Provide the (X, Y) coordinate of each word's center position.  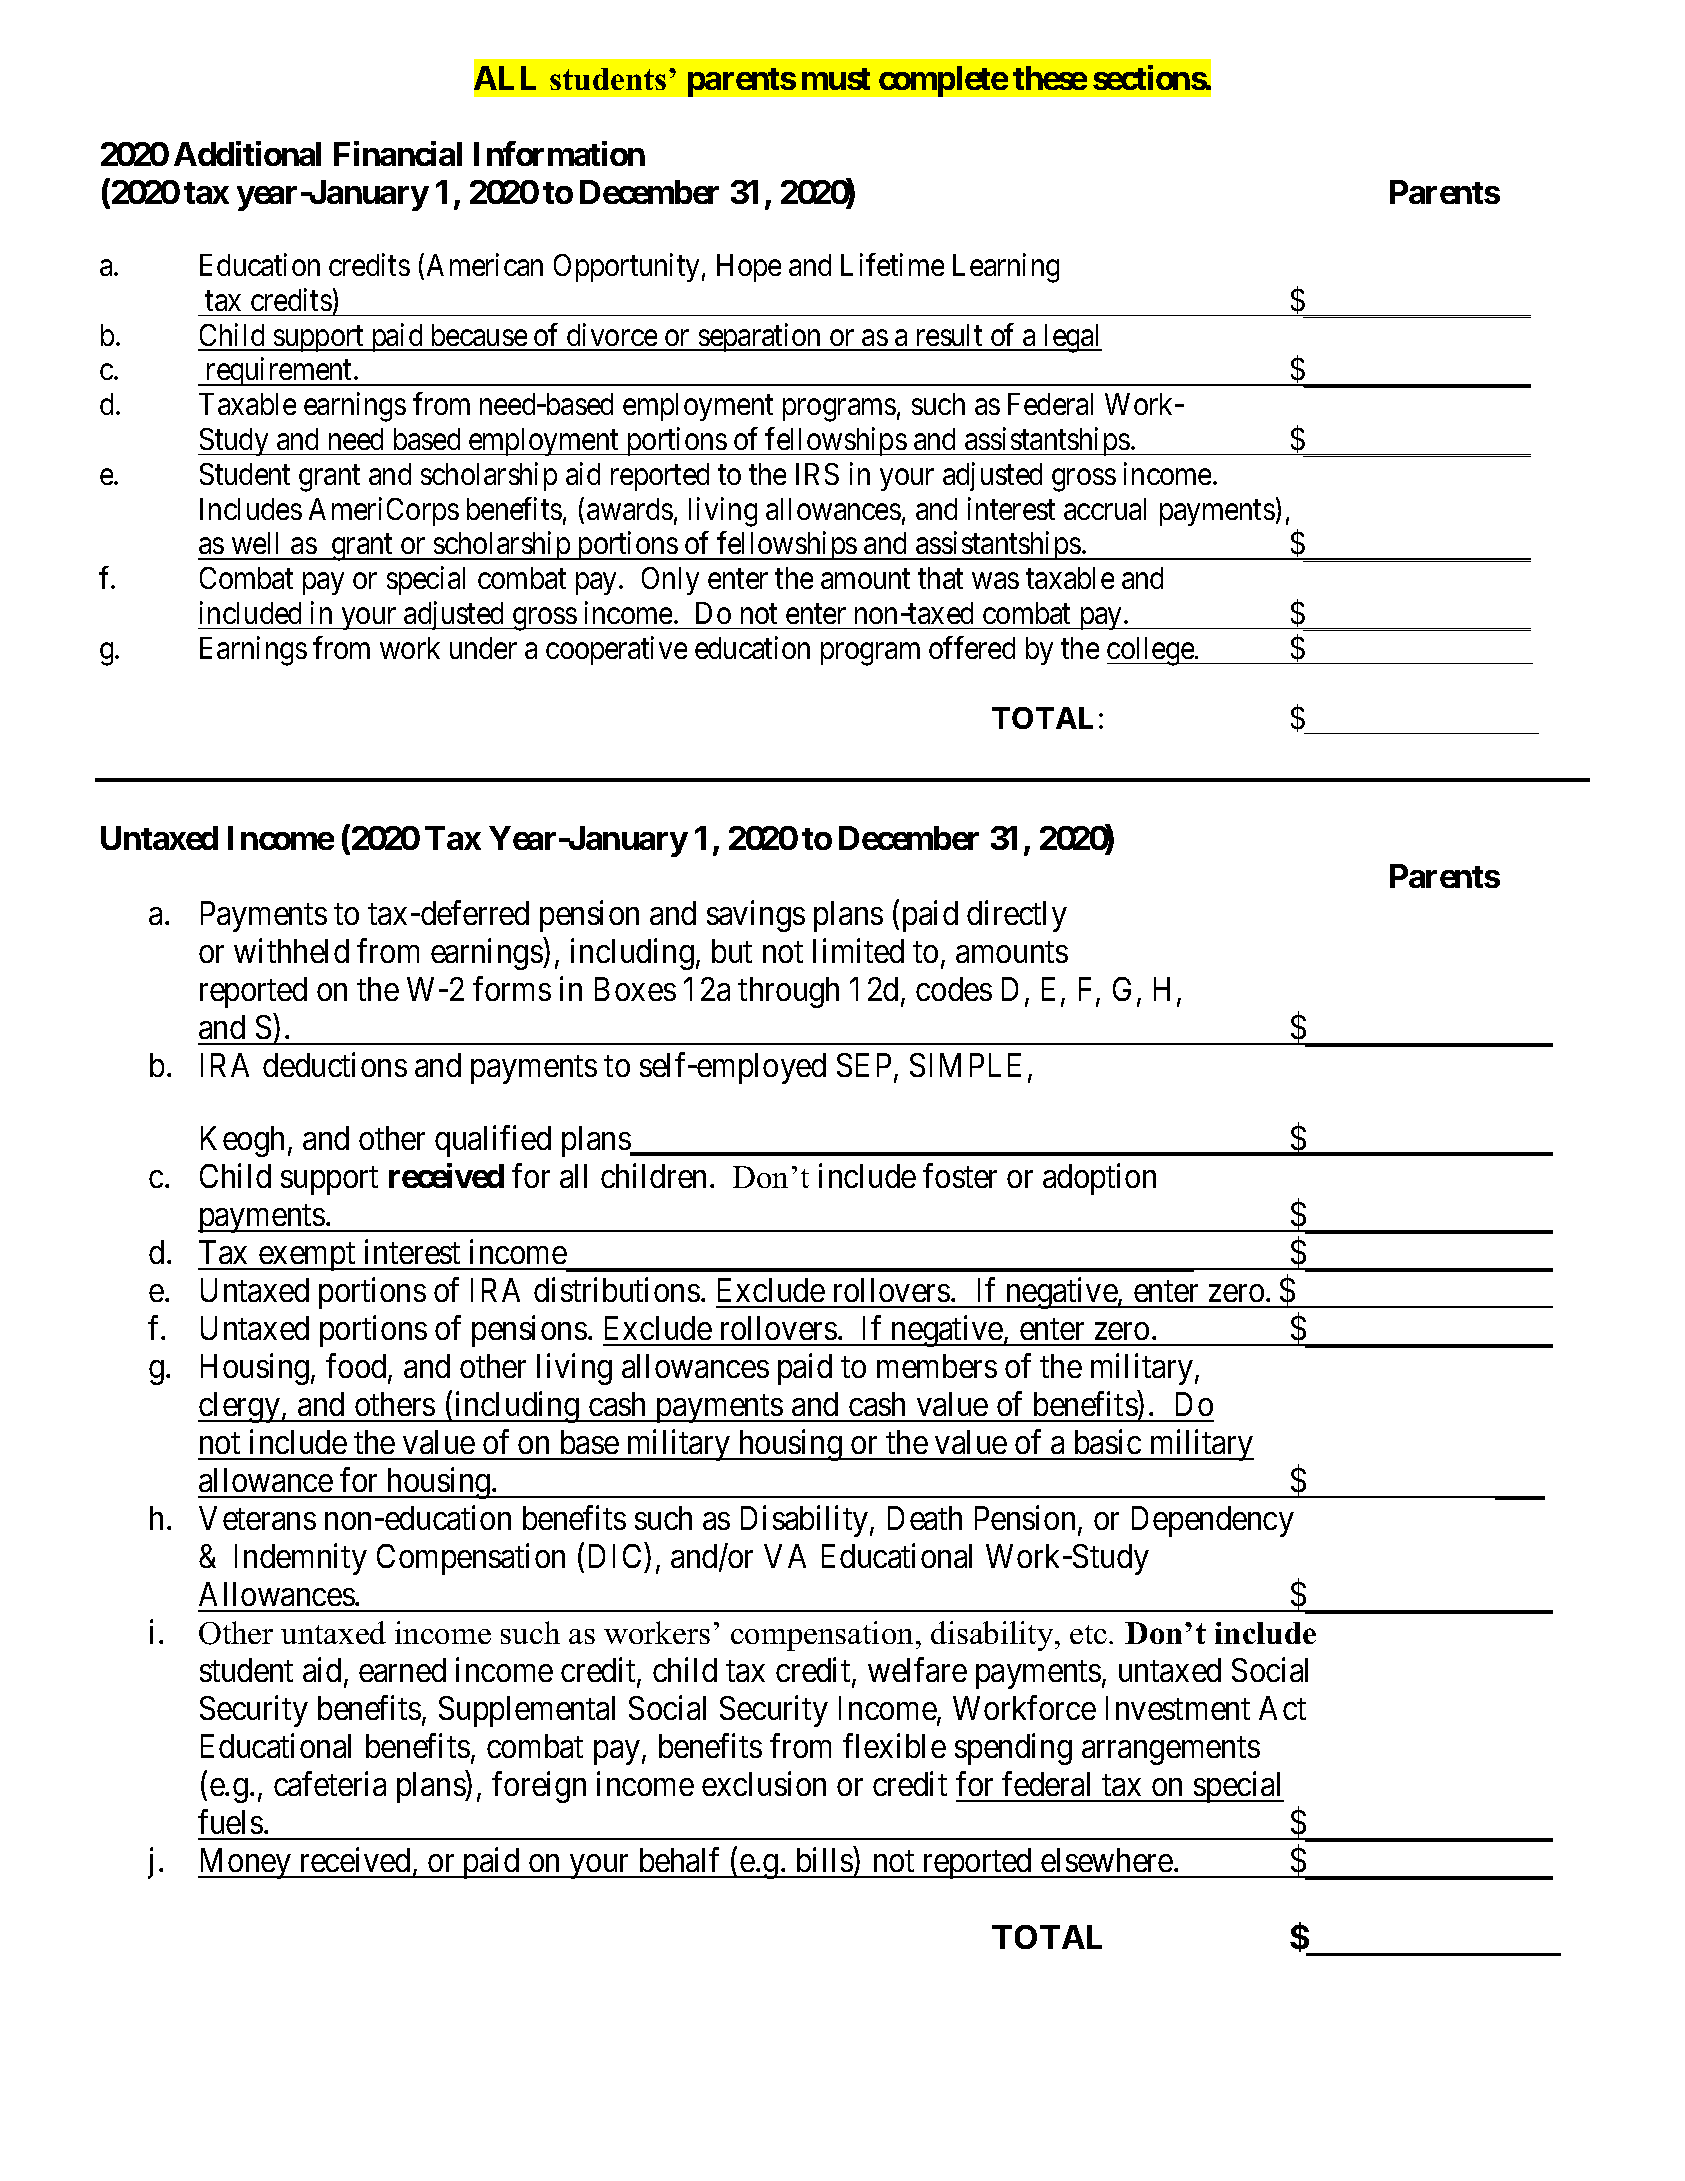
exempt (307, 1257)
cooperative (616, 650)
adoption (1099, 1179)
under (483, 648)
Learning (1006, 268)
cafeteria (330, 1784)
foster (960, 1175)
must (836, 79)
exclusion (764, 1784)
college (1151, 651)
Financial (398, 153)
